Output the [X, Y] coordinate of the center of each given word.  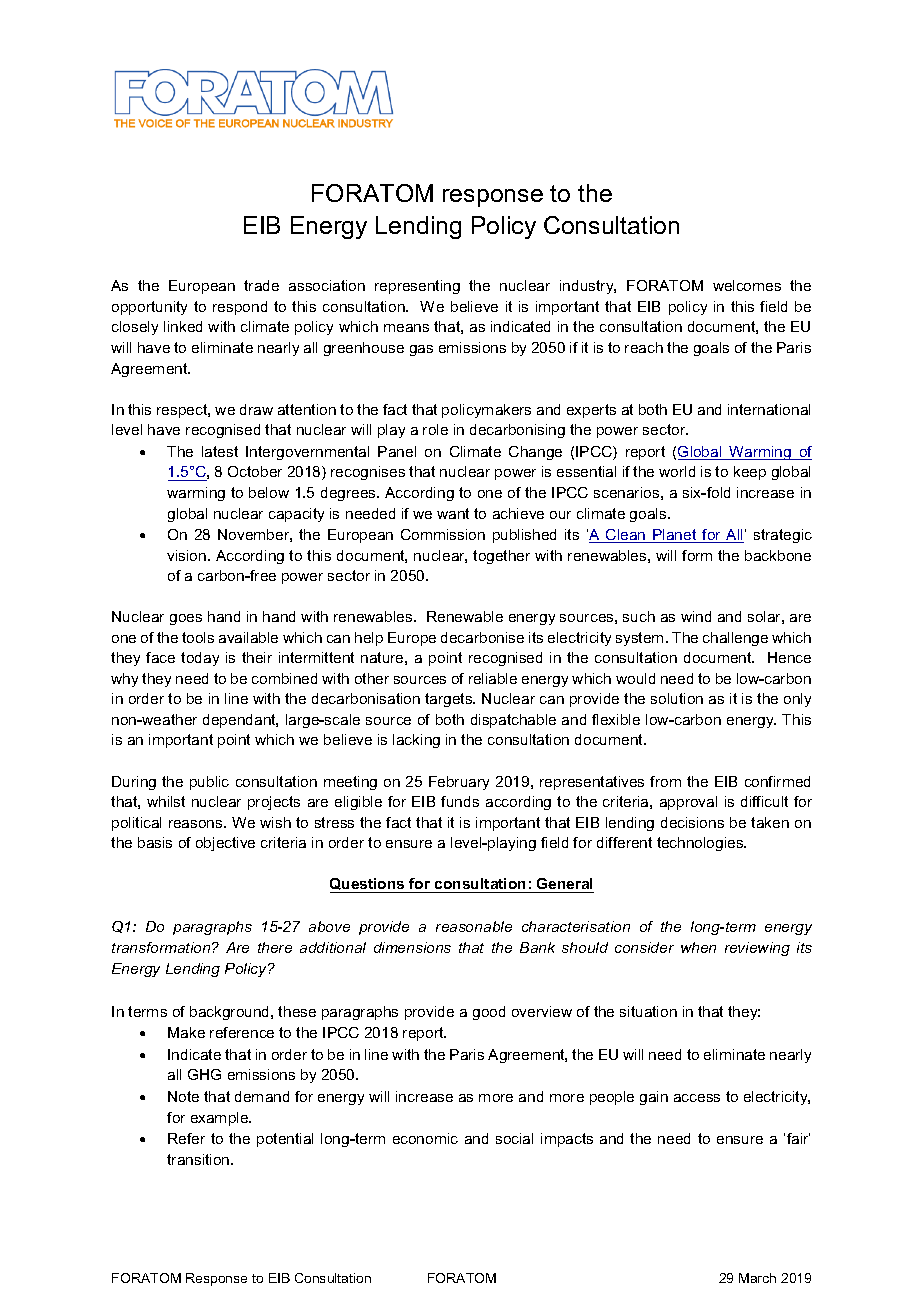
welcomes [747, 285]
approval [688, 803]
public [209, 783]
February [459, 783]
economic [425, 1138]
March [757, 1278]
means [406, 328]
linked [183, 326]
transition [199, 1159]
